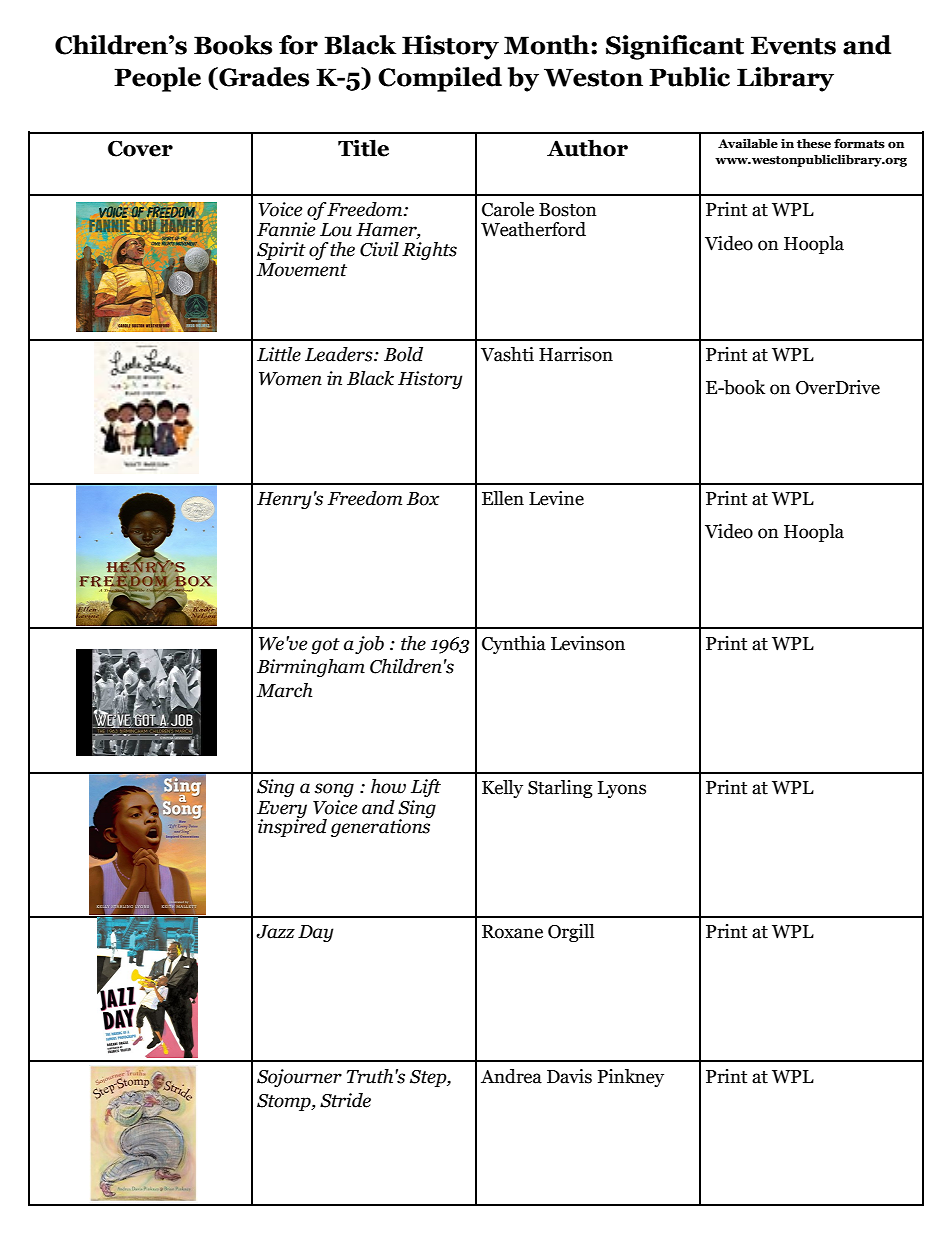  What do you see at coordinates (299, 1078) in the page?
I see `Sojourner` at bounding box center [299, 1078].
